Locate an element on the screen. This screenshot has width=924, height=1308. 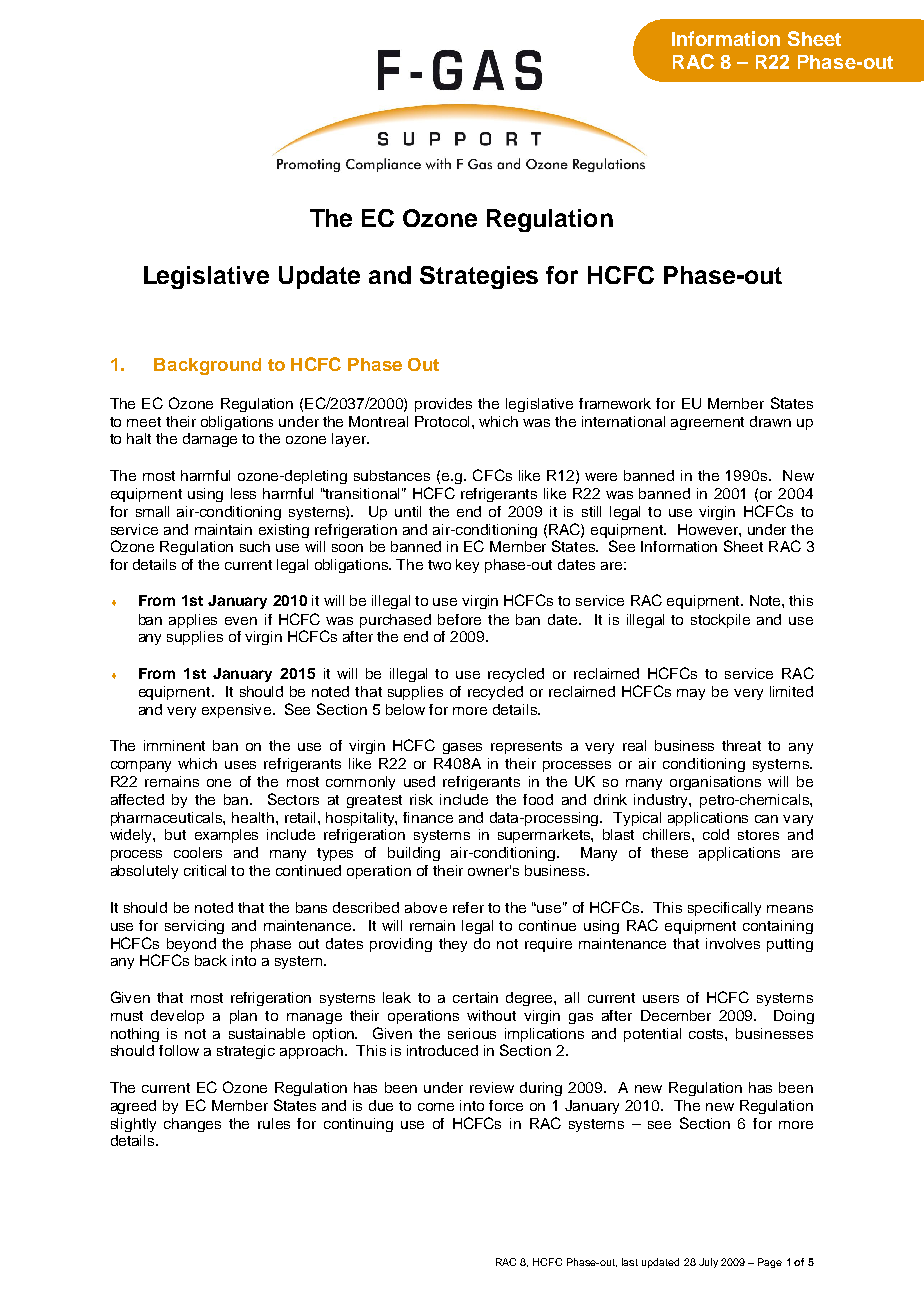
changes is located at coordinates (192, 1125).
